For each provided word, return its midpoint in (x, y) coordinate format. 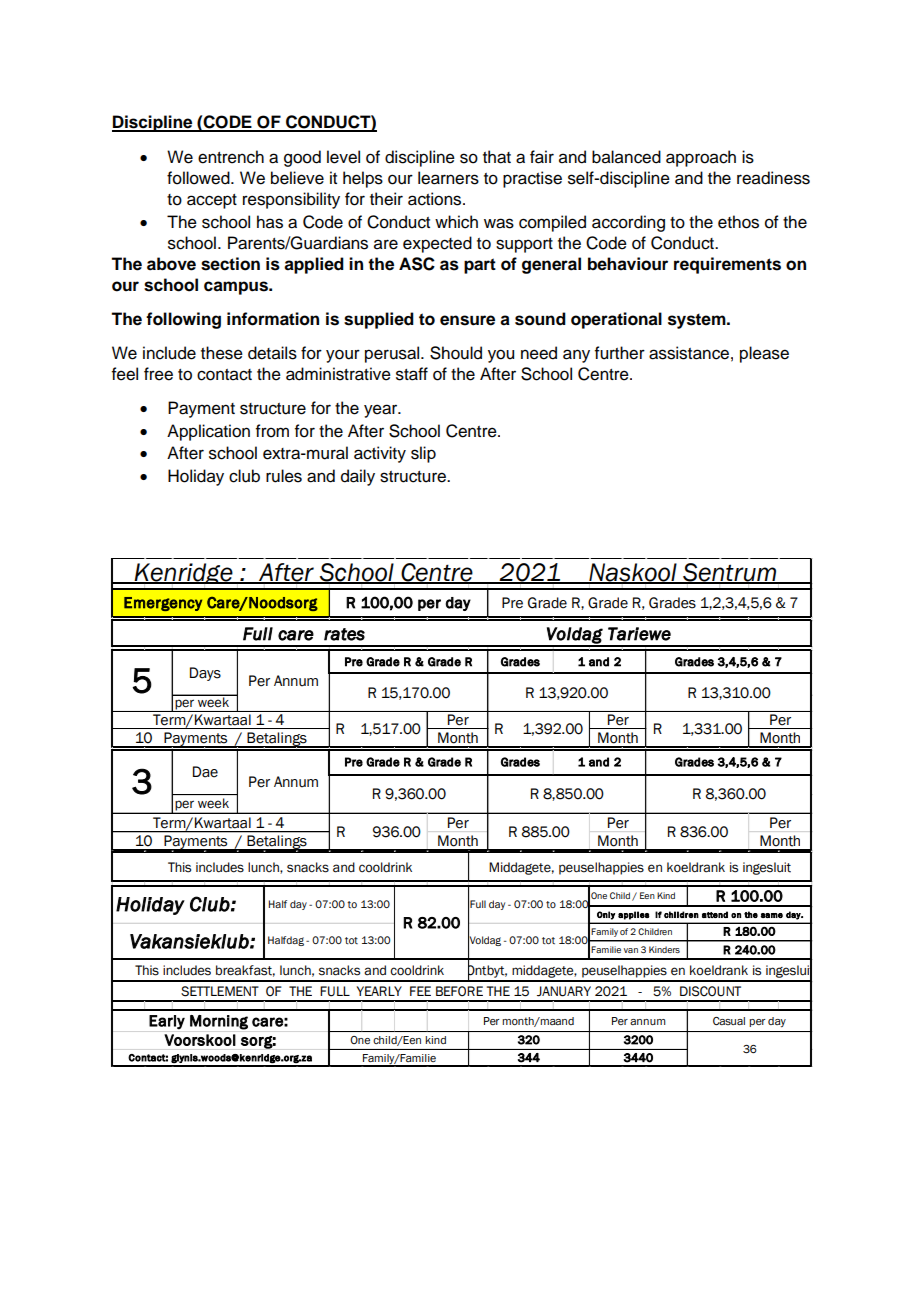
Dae (205, 772)
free (158, 374)
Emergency (163, 604)
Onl (604, 914)
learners (448, 178)
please (764, 354)
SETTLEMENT (220, 991)
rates (344, 634)
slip (423, 454)
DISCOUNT (710, 991)
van (631, 950)
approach (701, 158)
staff (412, 374)
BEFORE (459, 991)
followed (199, 178)
